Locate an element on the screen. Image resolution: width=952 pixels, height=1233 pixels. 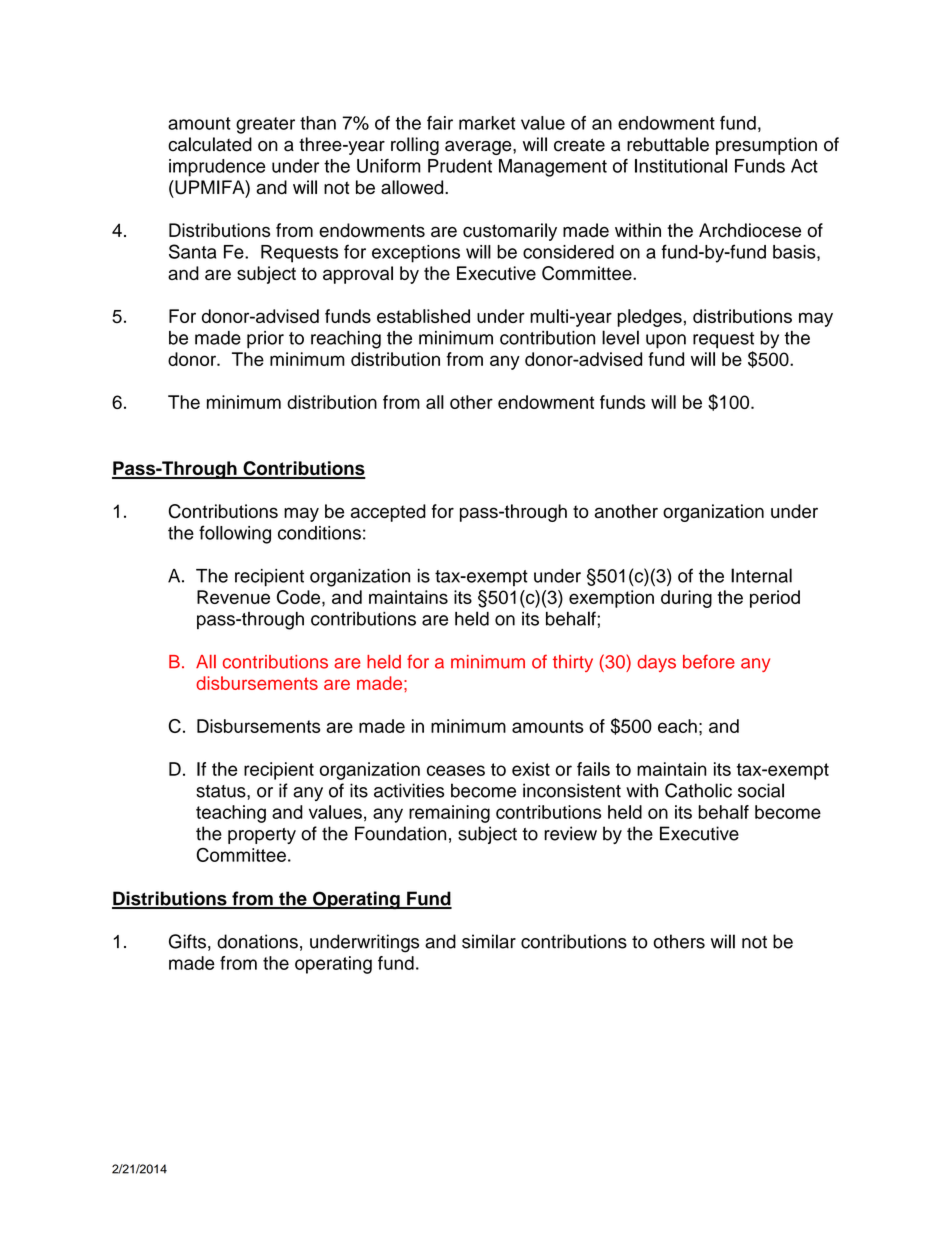
accepted is located at coordinates (388, 513).
